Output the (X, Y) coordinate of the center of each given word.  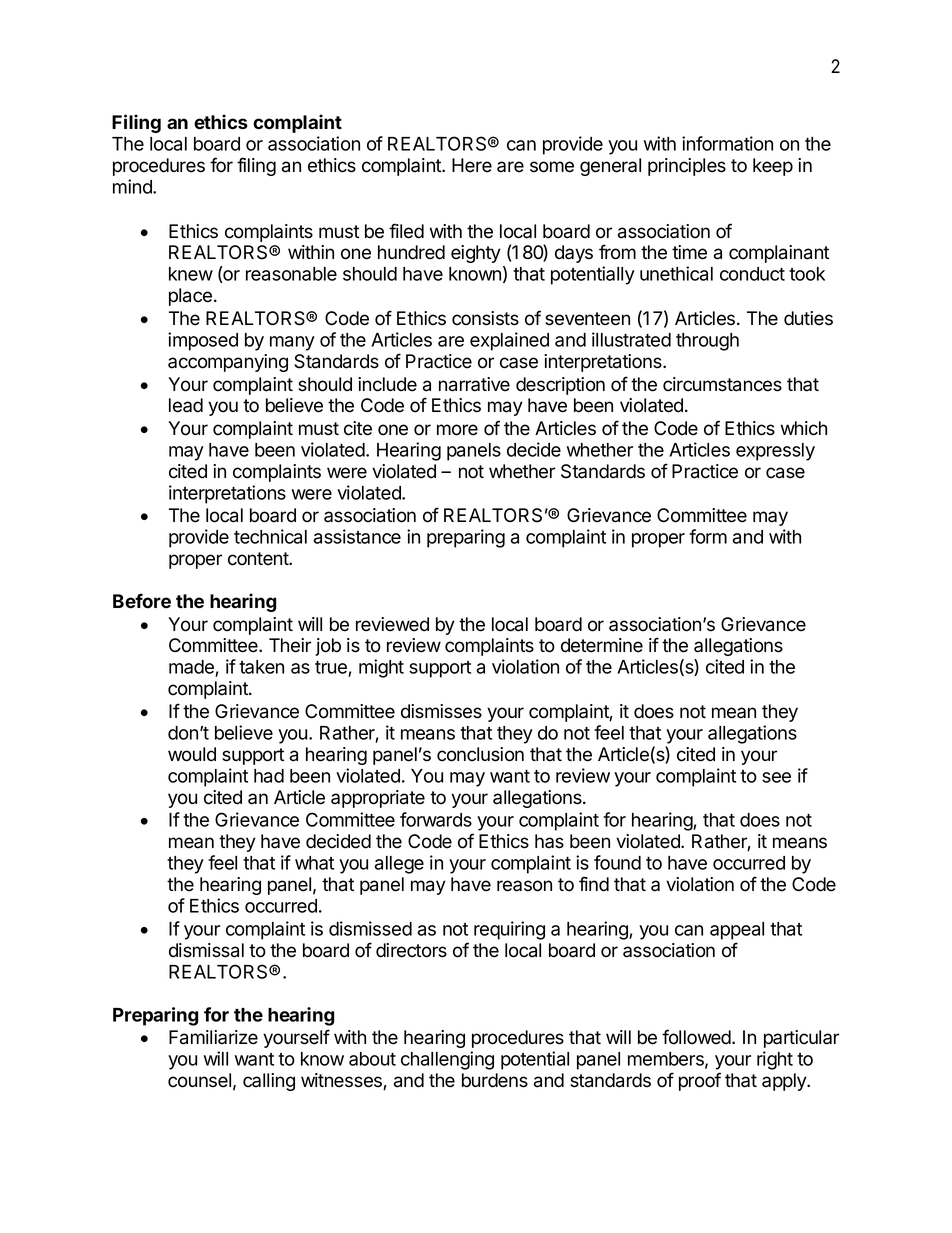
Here (472, 165)
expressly (775, 452)
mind (133, 186)
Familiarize (213, 1037)
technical (270, 536)
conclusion (480, 754)
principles (687, 167)
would (192, 754)
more (457, 430)
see (776, 777)
